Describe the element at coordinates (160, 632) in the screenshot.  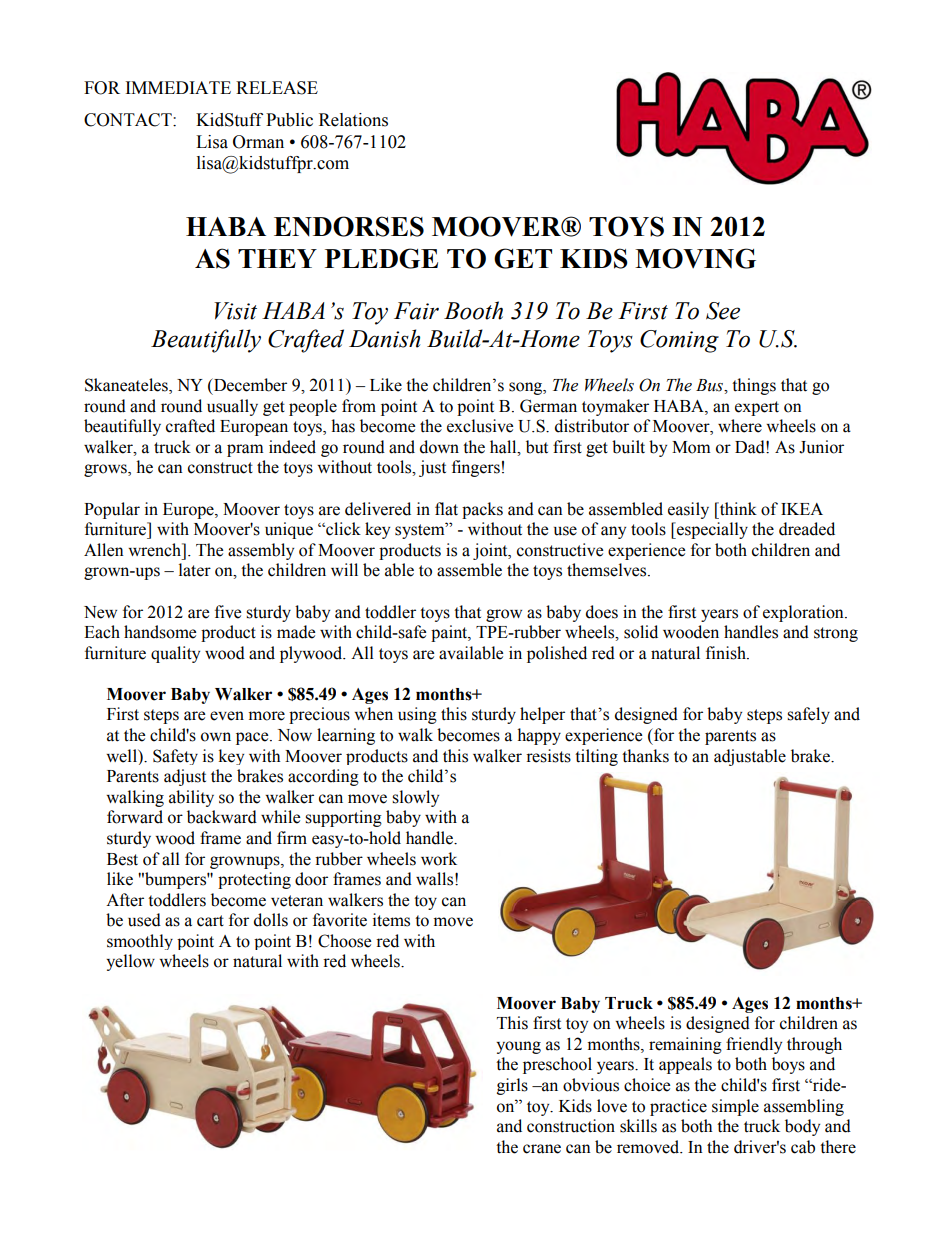
I see `handsome` at that location.
